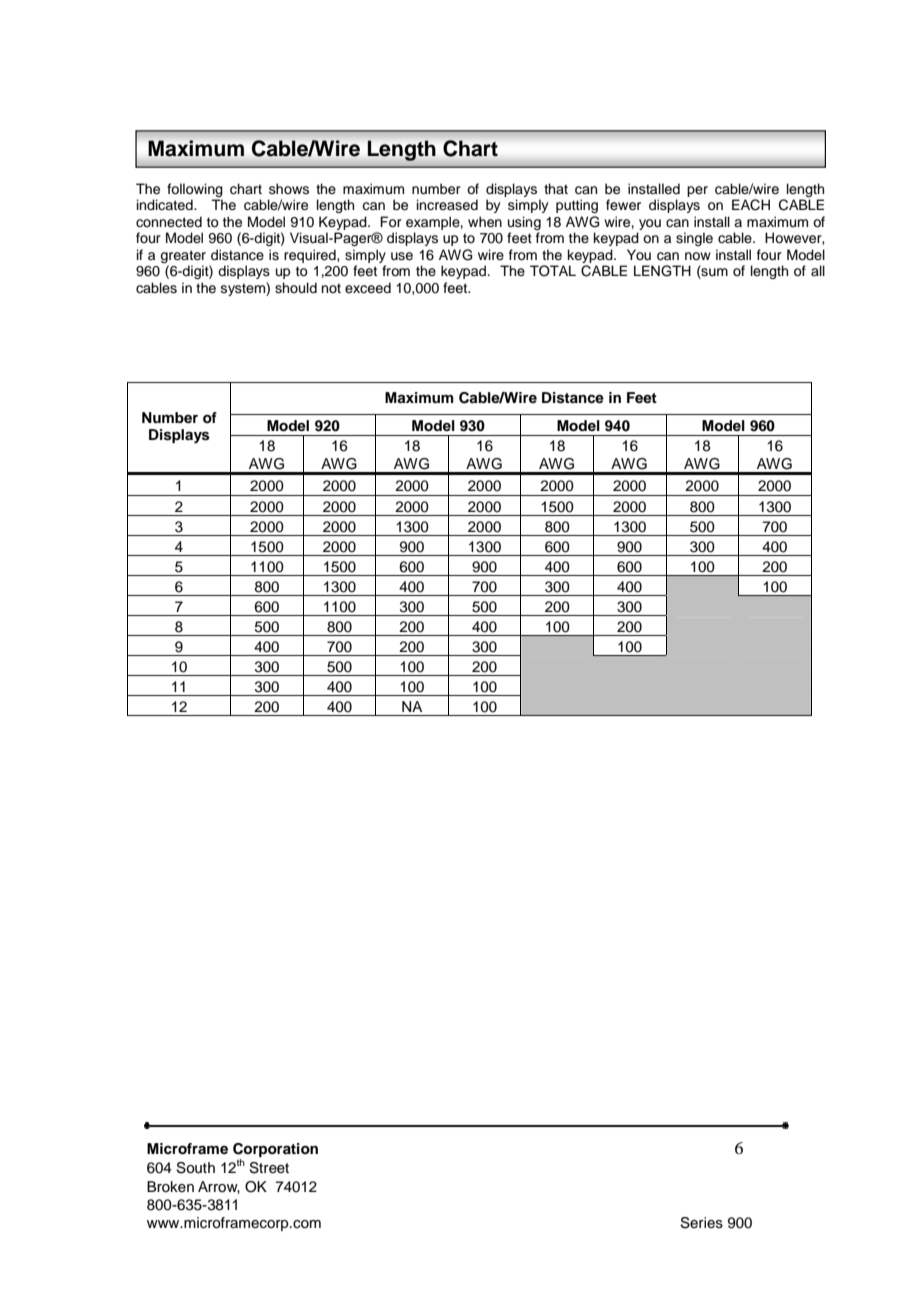 Image resolution: width=924 pixels, height=1308 pixels. What do you see at coordinates (170, 1187) in the page?
I see `Broken` at bounding box center [170, 1187].
